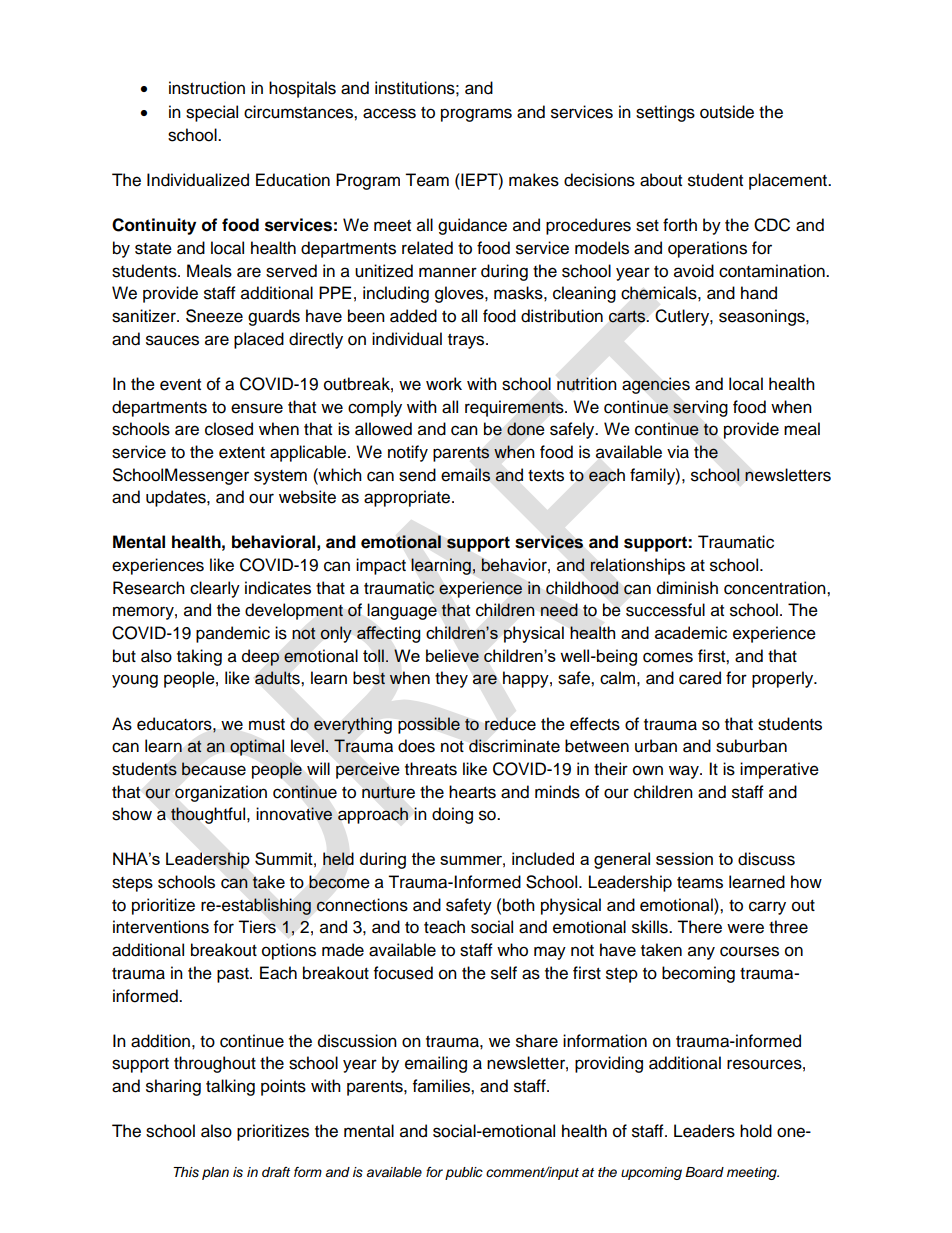 The image size is (952, 1233). Describe the element at coordinates (464, 1173) in the page. I see `public` at that location.
